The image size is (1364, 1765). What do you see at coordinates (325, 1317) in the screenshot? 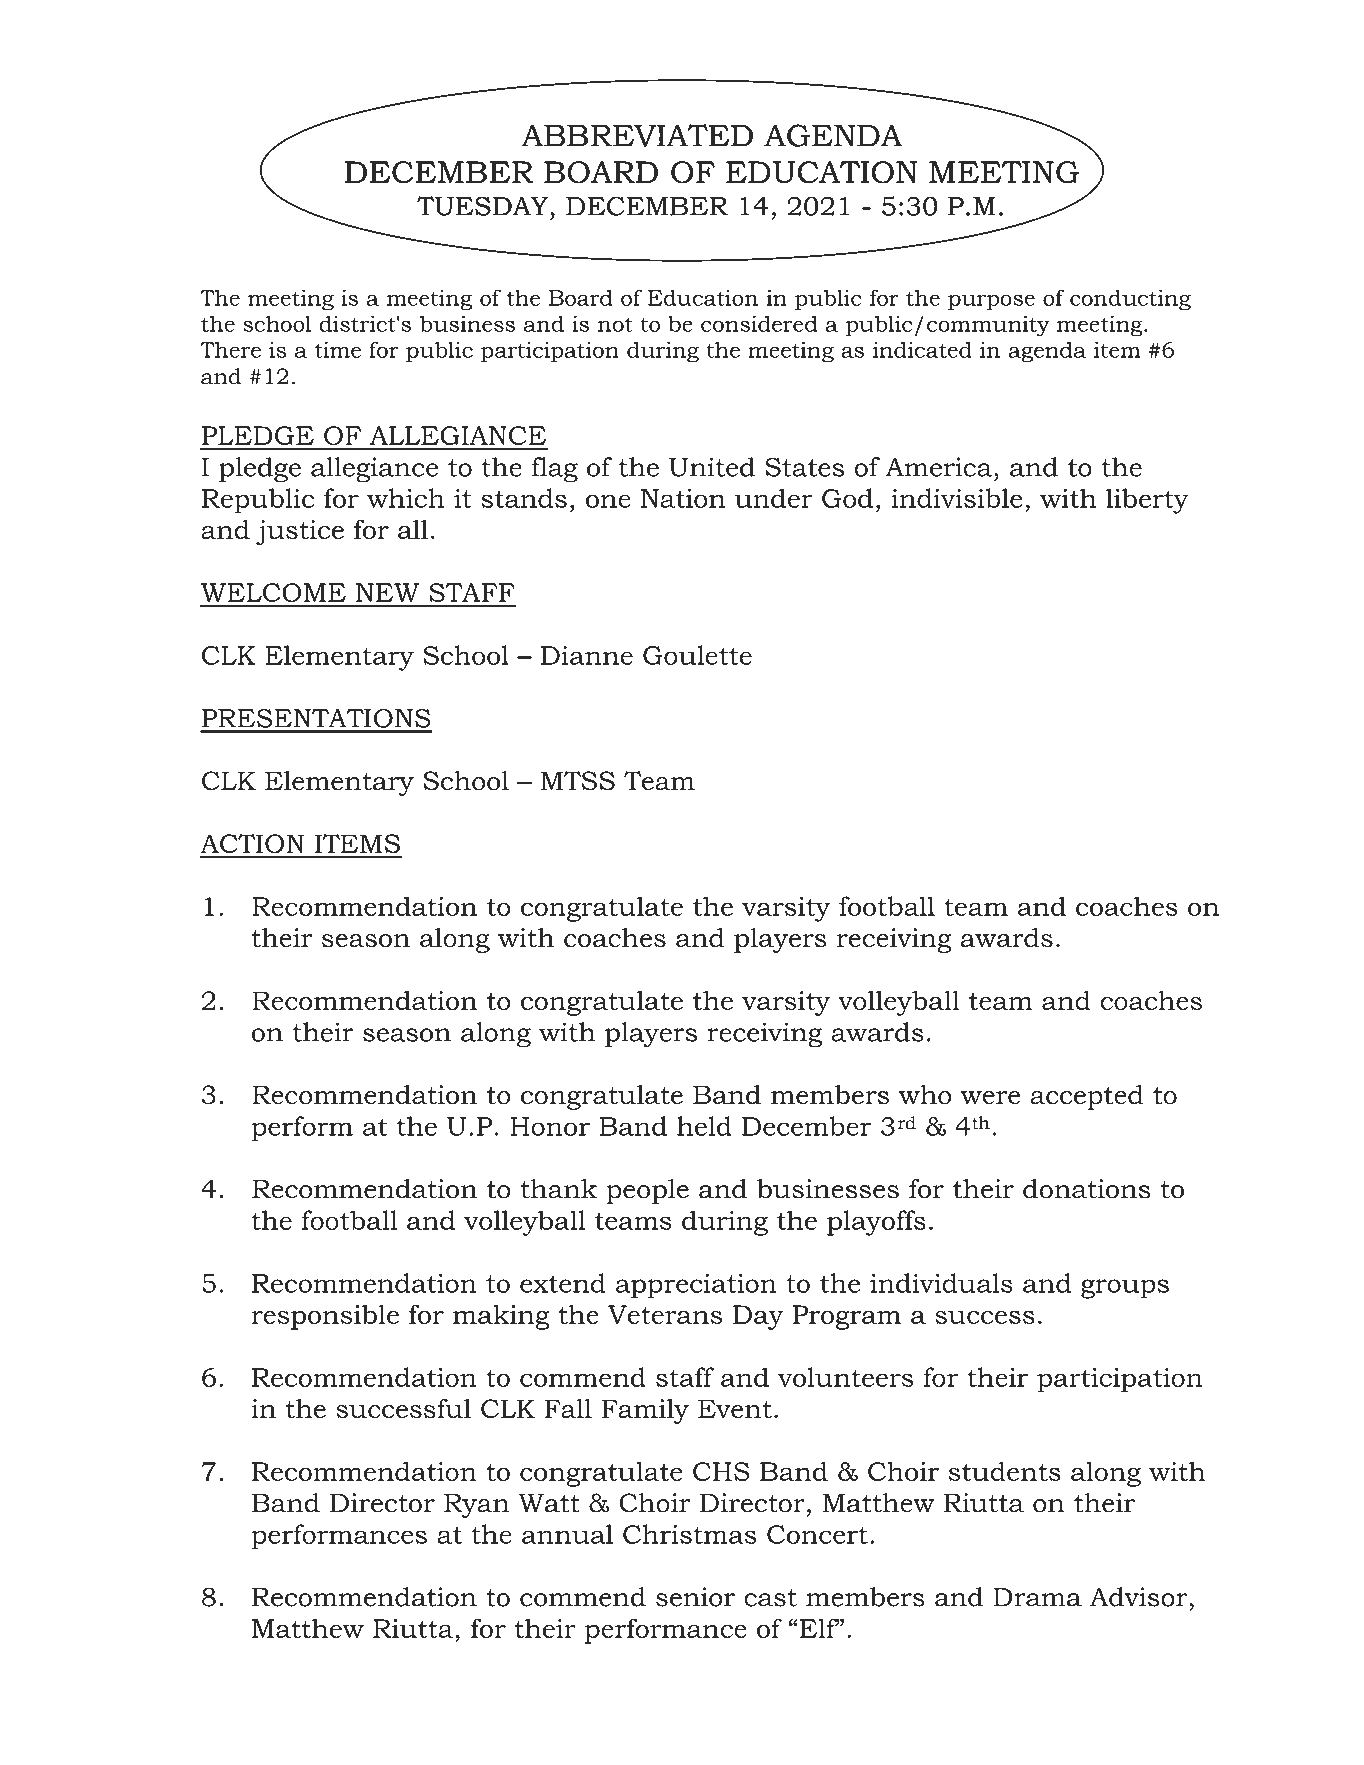
I see `responsible` at bounding box center [325, 1317].
